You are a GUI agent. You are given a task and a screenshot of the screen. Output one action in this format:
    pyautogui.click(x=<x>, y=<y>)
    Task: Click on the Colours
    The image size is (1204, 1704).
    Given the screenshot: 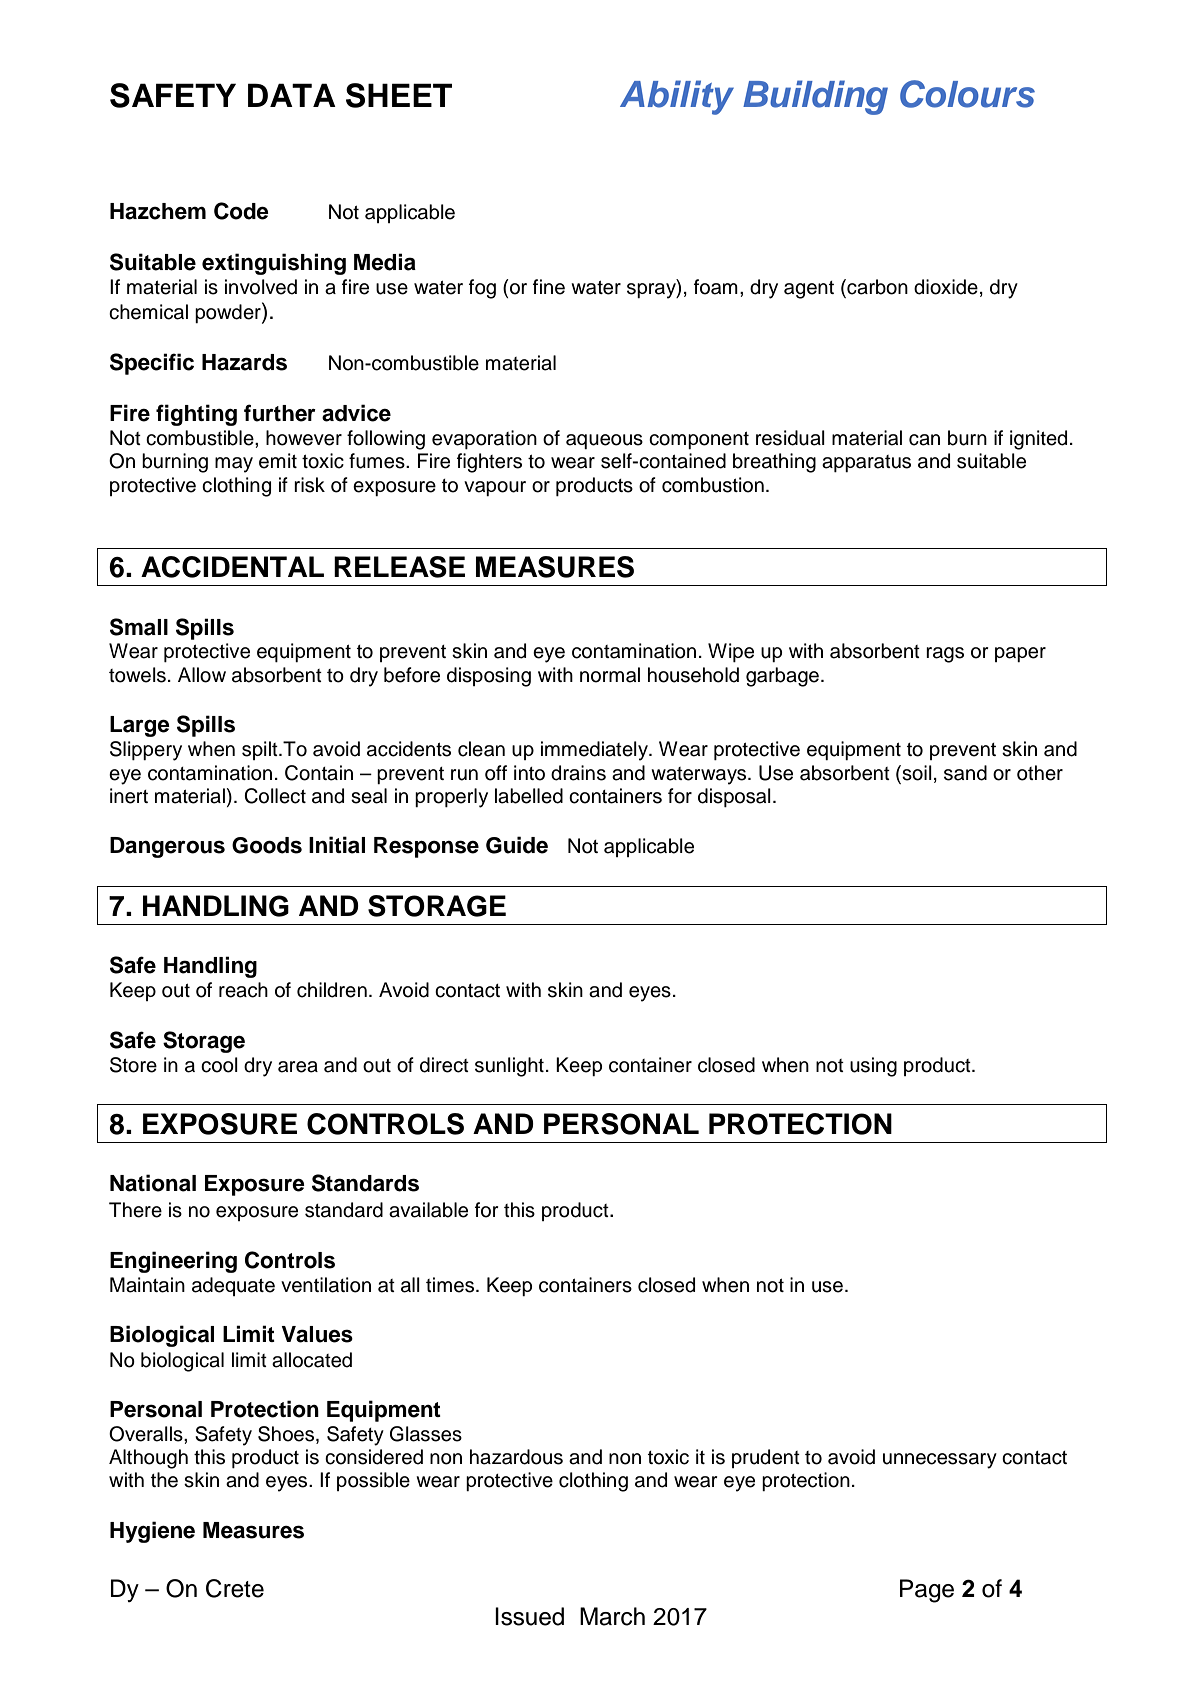 What is the action you would take?
    pyautogui.click(x=967, y=94)
